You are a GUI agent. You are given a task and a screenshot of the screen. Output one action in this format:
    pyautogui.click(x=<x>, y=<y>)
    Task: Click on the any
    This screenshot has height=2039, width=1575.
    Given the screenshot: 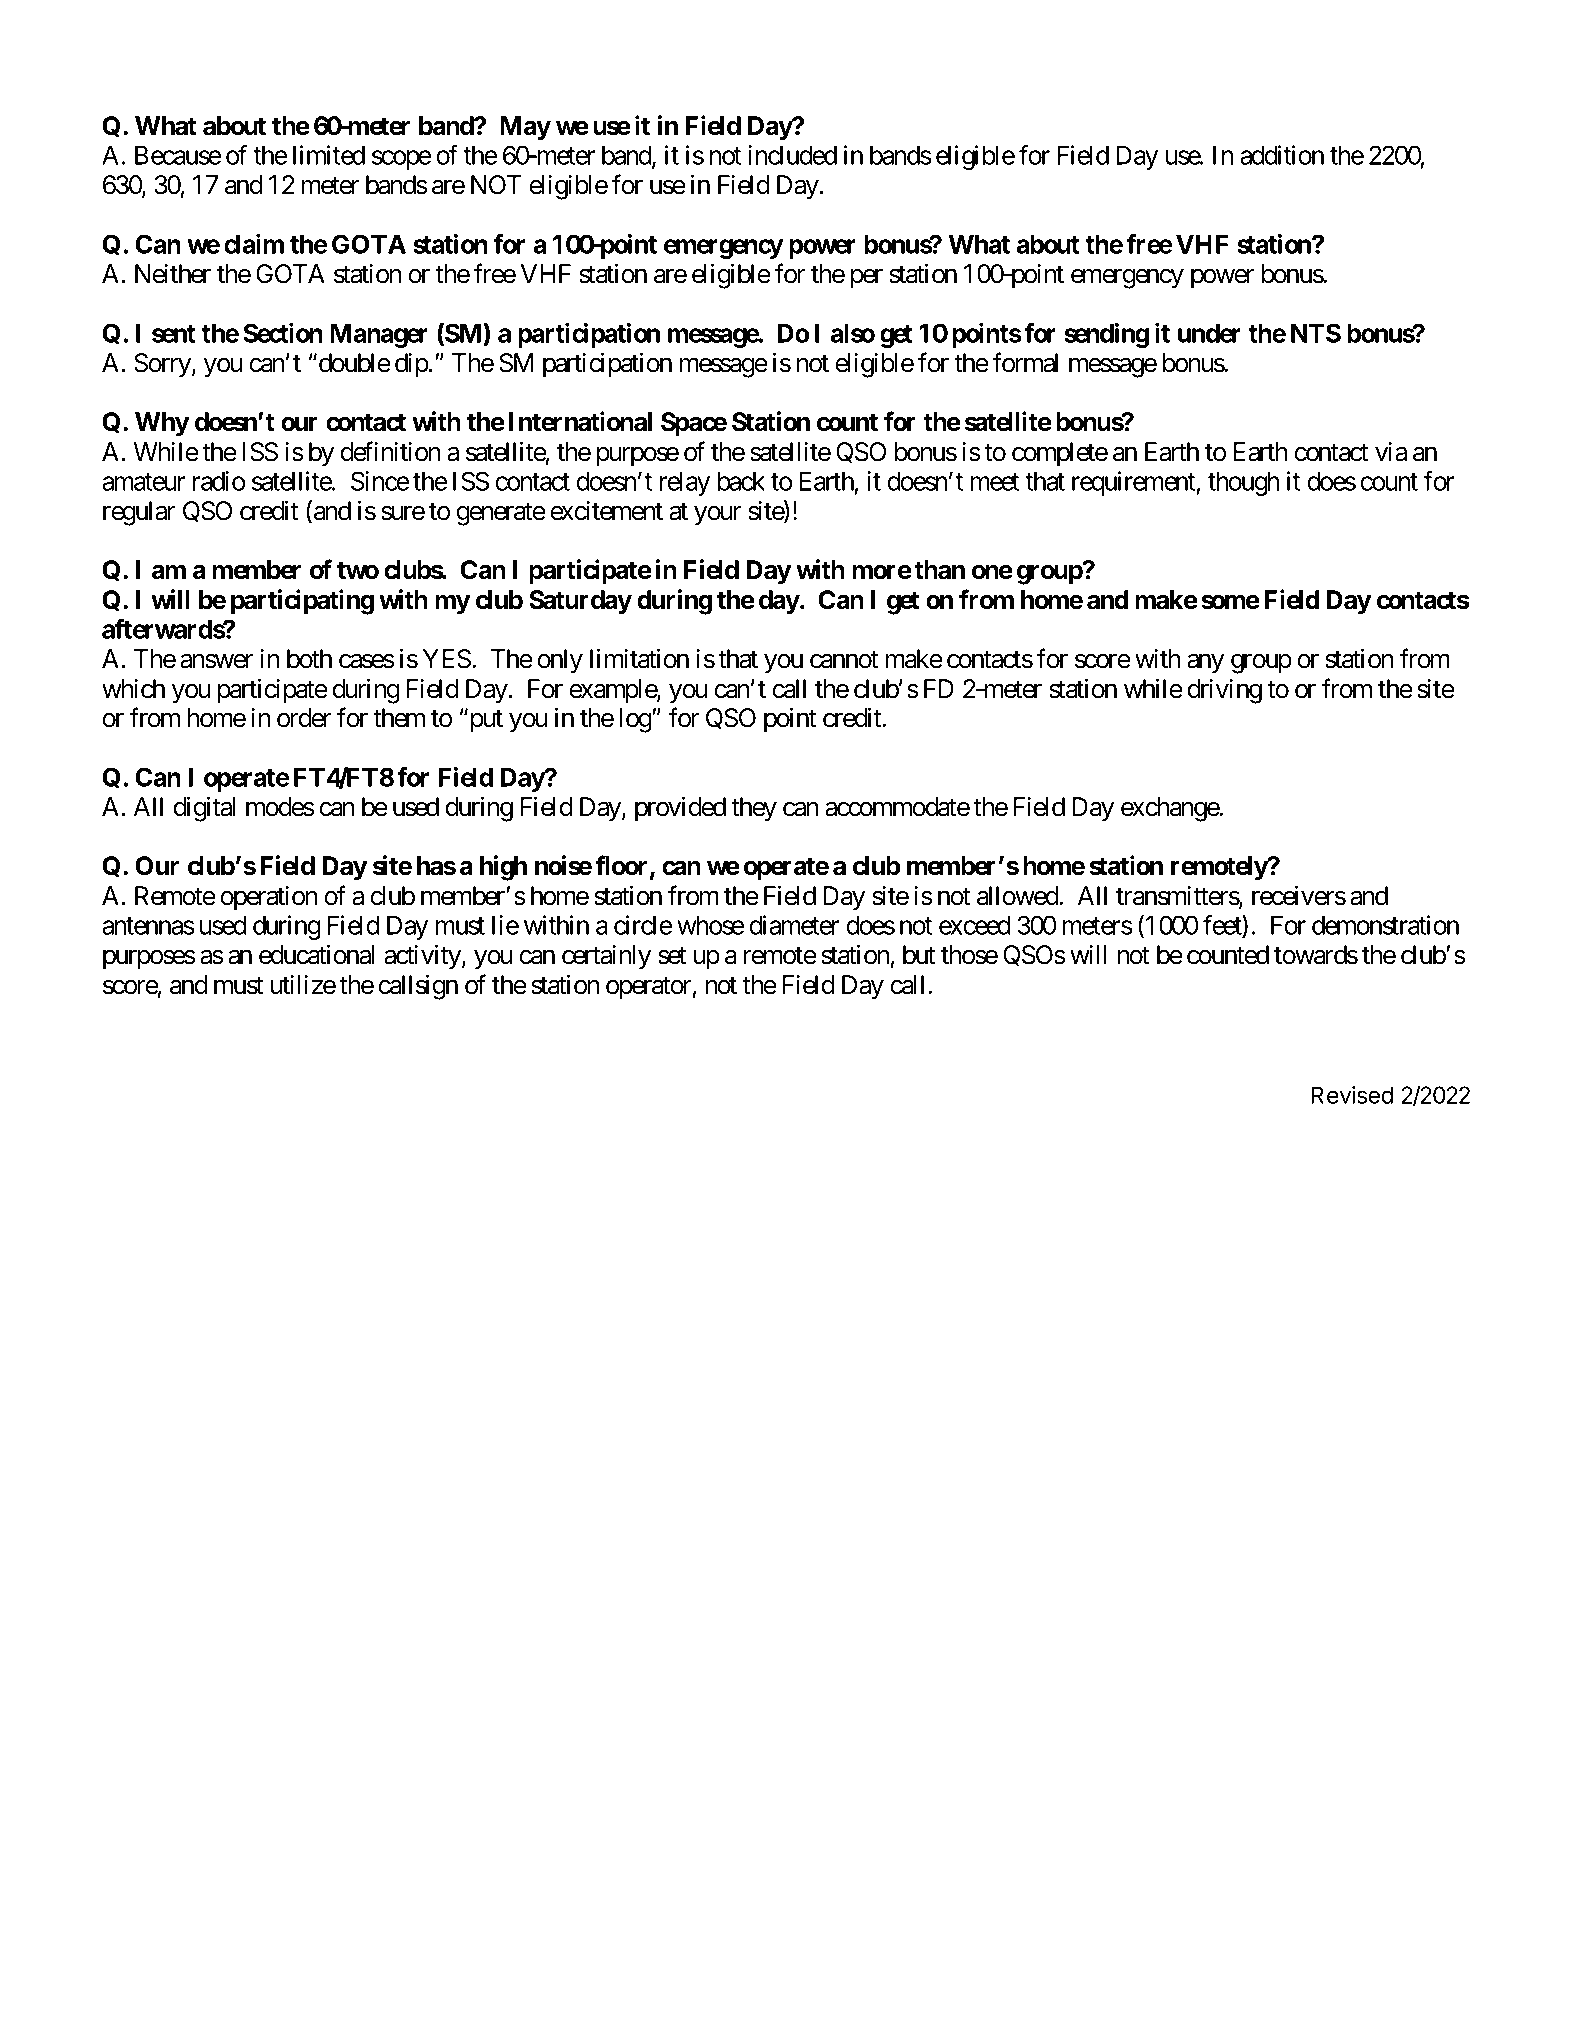 What is the action you would take?
    pyautogui.click(x=1205, y=664)
